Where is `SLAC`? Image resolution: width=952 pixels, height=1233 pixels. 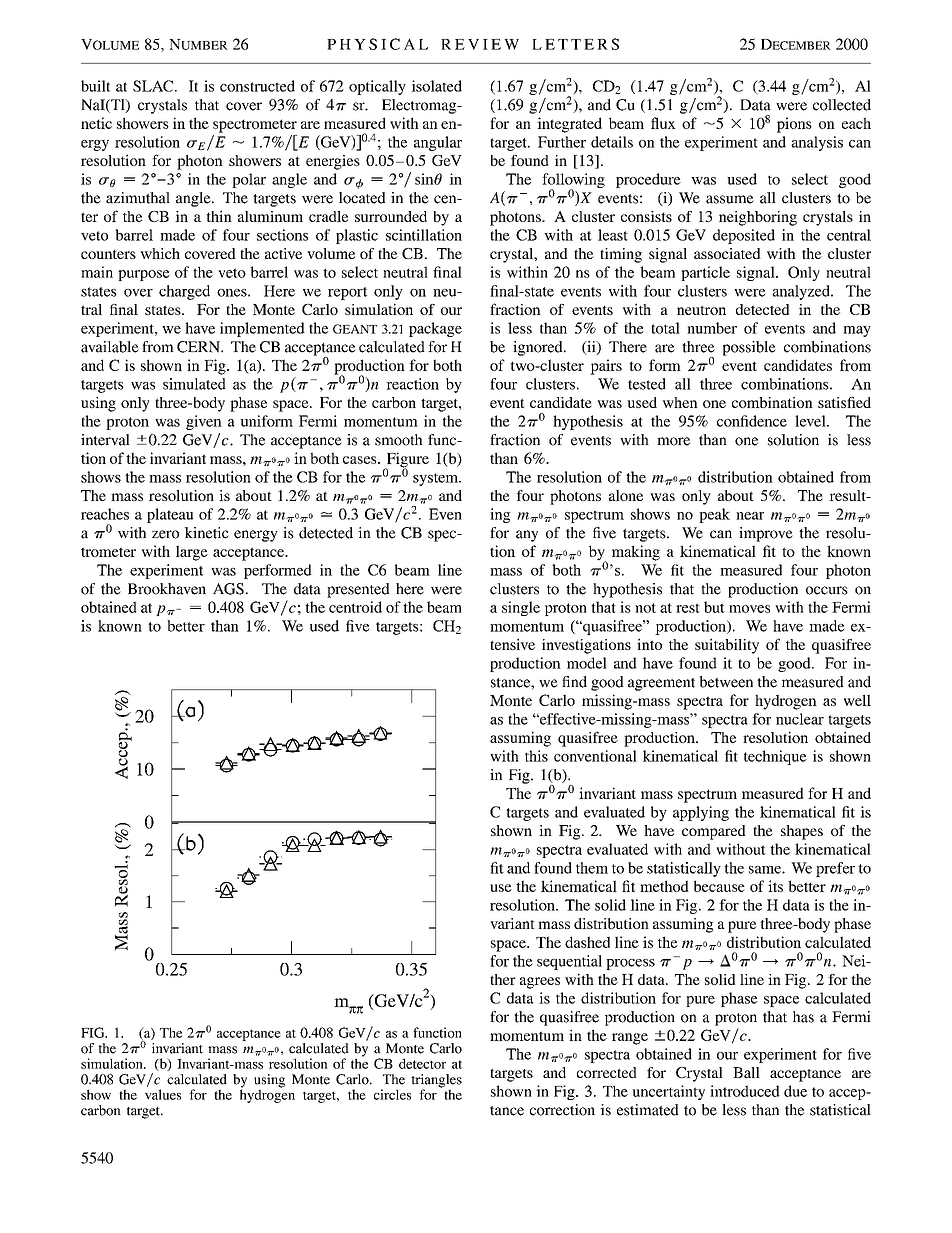
SLAC is located at coordinates (154, 86).
